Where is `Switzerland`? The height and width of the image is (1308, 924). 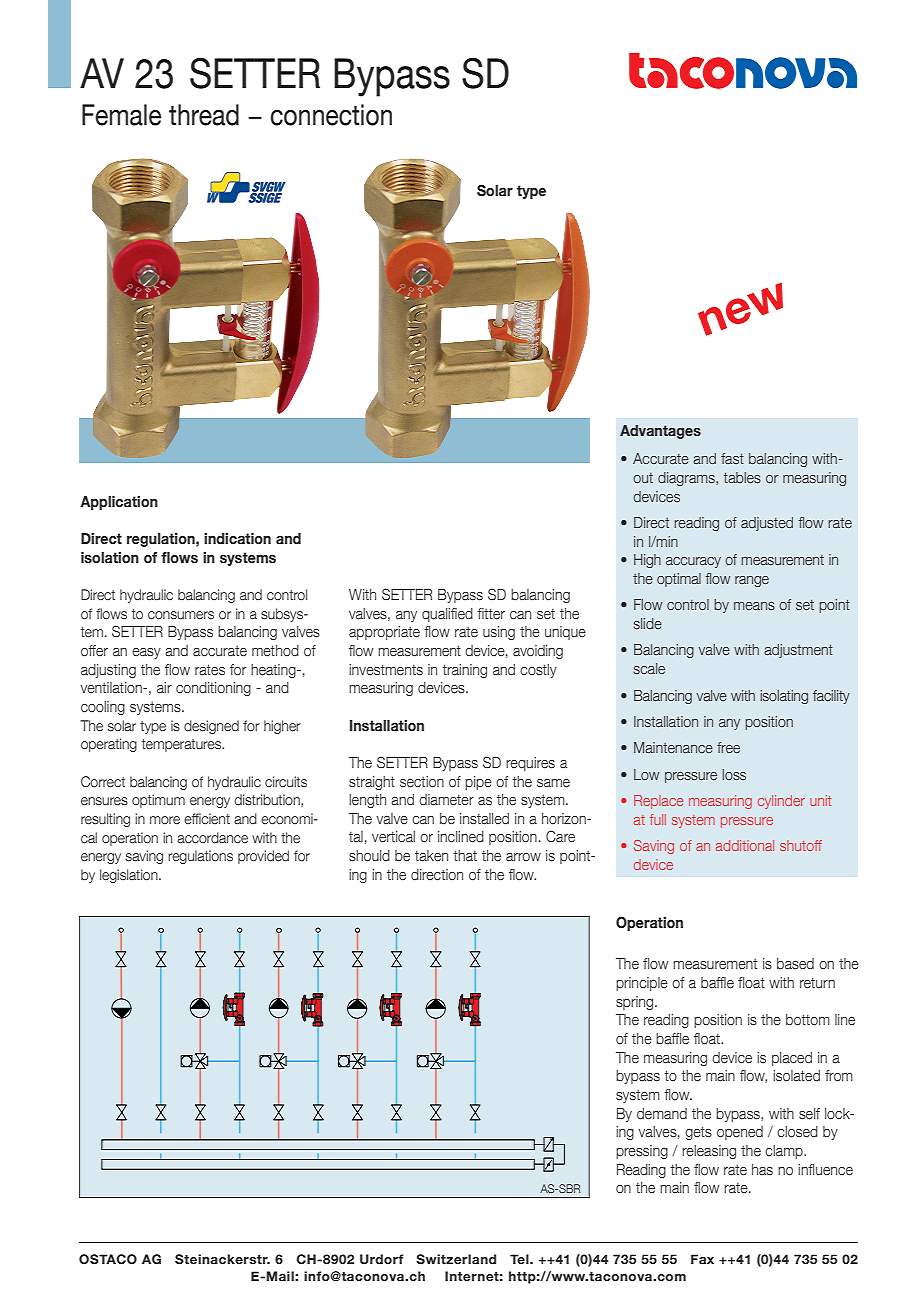
Switzerland is located at coordinates (456, 1259).
